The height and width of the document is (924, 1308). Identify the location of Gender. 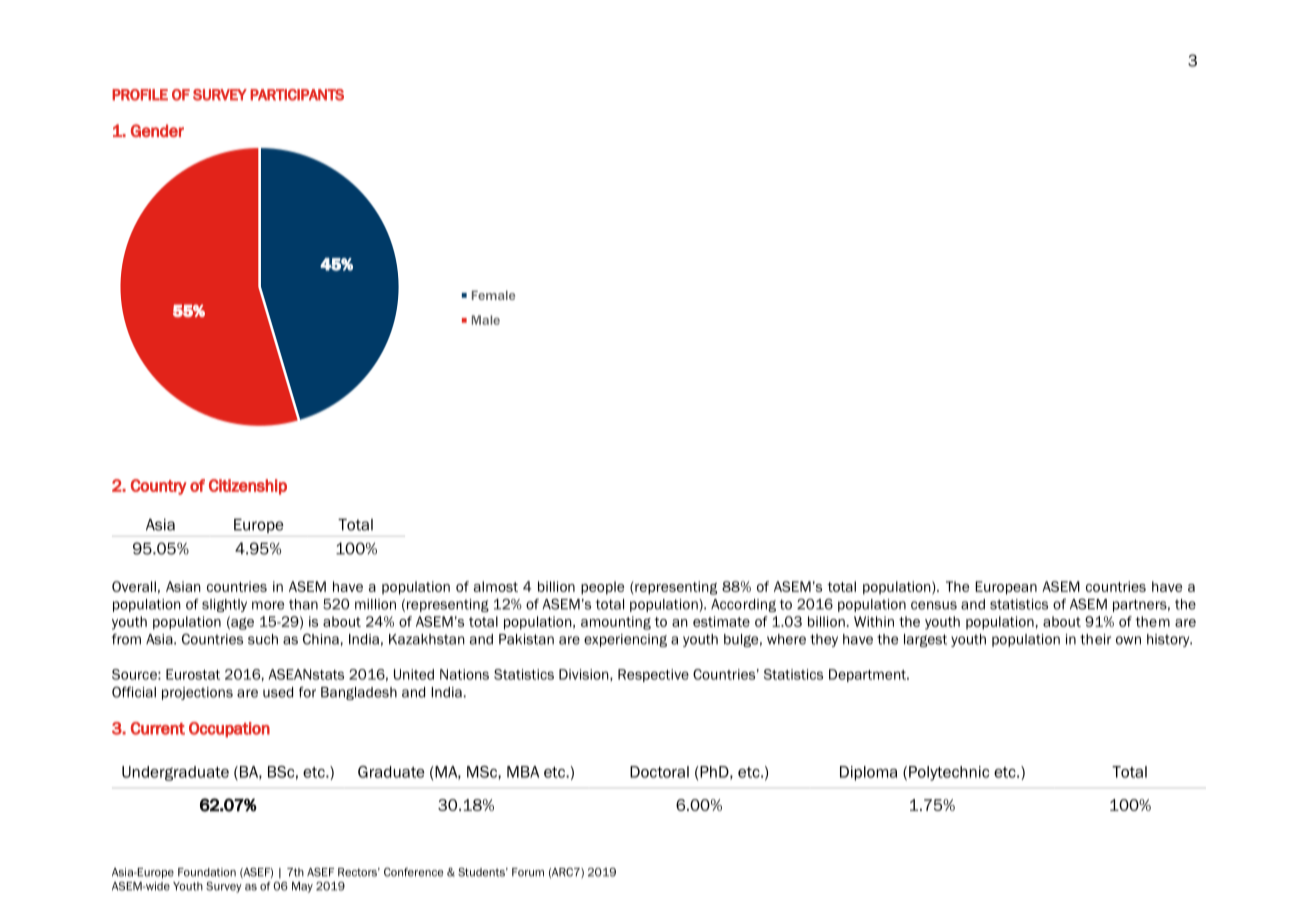
(157, 130).
